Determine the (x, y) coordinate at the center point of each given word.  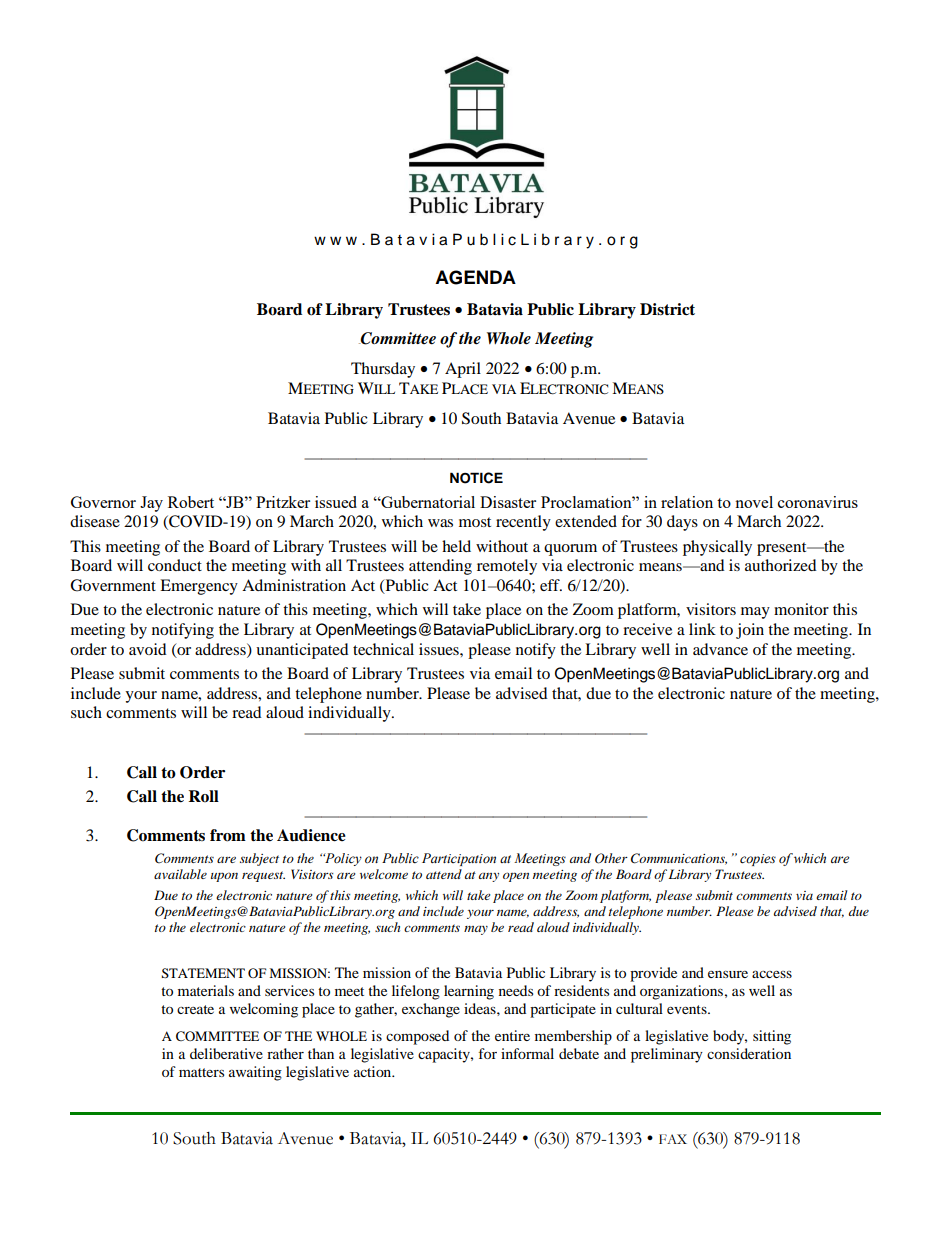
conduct (175, 565)
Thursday (383, 370)
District (667, 309)
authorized (781, 565)
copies (758, 860)
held (456, 546)
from (228, 835)
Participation (459, 859)
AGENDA (475, 277)
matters (201, 1072)
